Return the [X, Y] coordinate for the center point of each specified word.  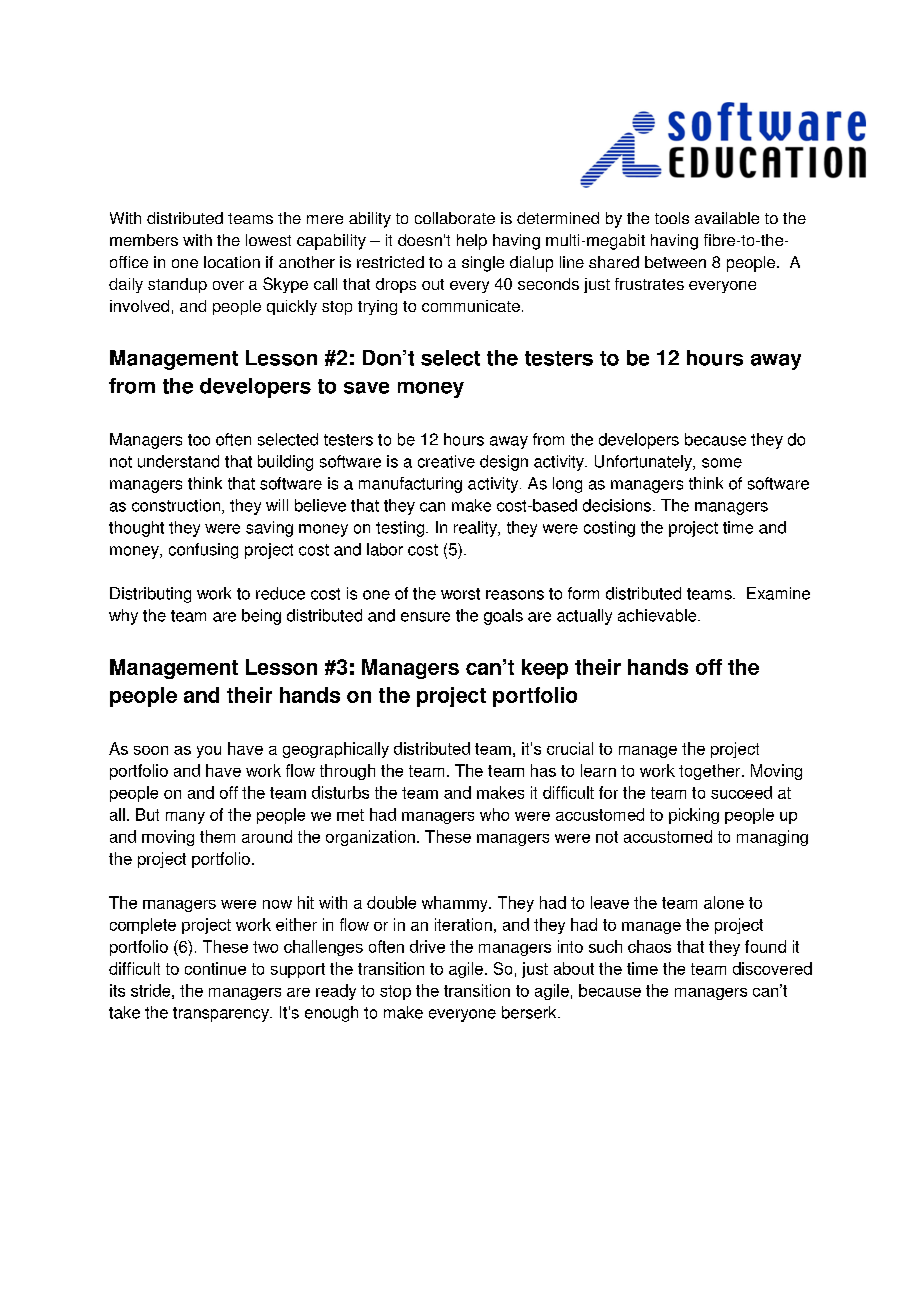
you [209, 752]
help [472, 242]
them [217, 836]
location [232, 262]
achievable [658, 615]
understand [178, 461]
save [366, 388]
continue [215, 968]
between [675, 262]
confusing [203, 551]
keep [545, 669]
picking [694, 816]
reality [476, 529]
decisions [617, 505]
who [494, 814]
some [722, 463]
